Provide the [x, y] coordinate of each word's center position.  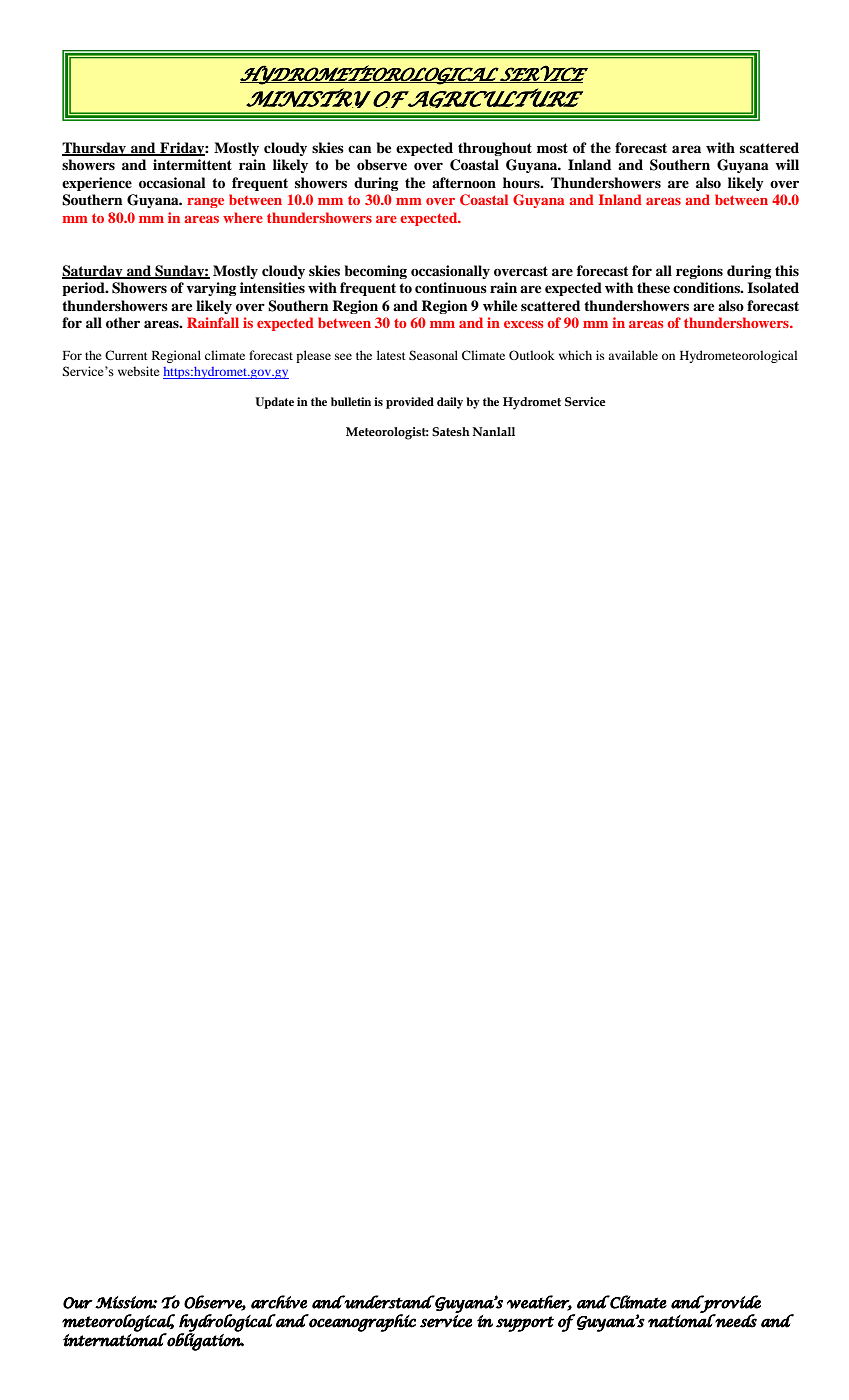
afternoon [464, 183]
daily [450, 403]
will [787, 164]
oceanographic [361, 1323]
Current [126, 355]
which [575, 355]
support [525, 1324]
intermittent [192, 165]
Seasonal [433, 355]
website [139, 371]
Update [274, 403]
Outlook [532, 355]
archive [279, 1302]
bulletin [351, 401]
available [633, 355]
